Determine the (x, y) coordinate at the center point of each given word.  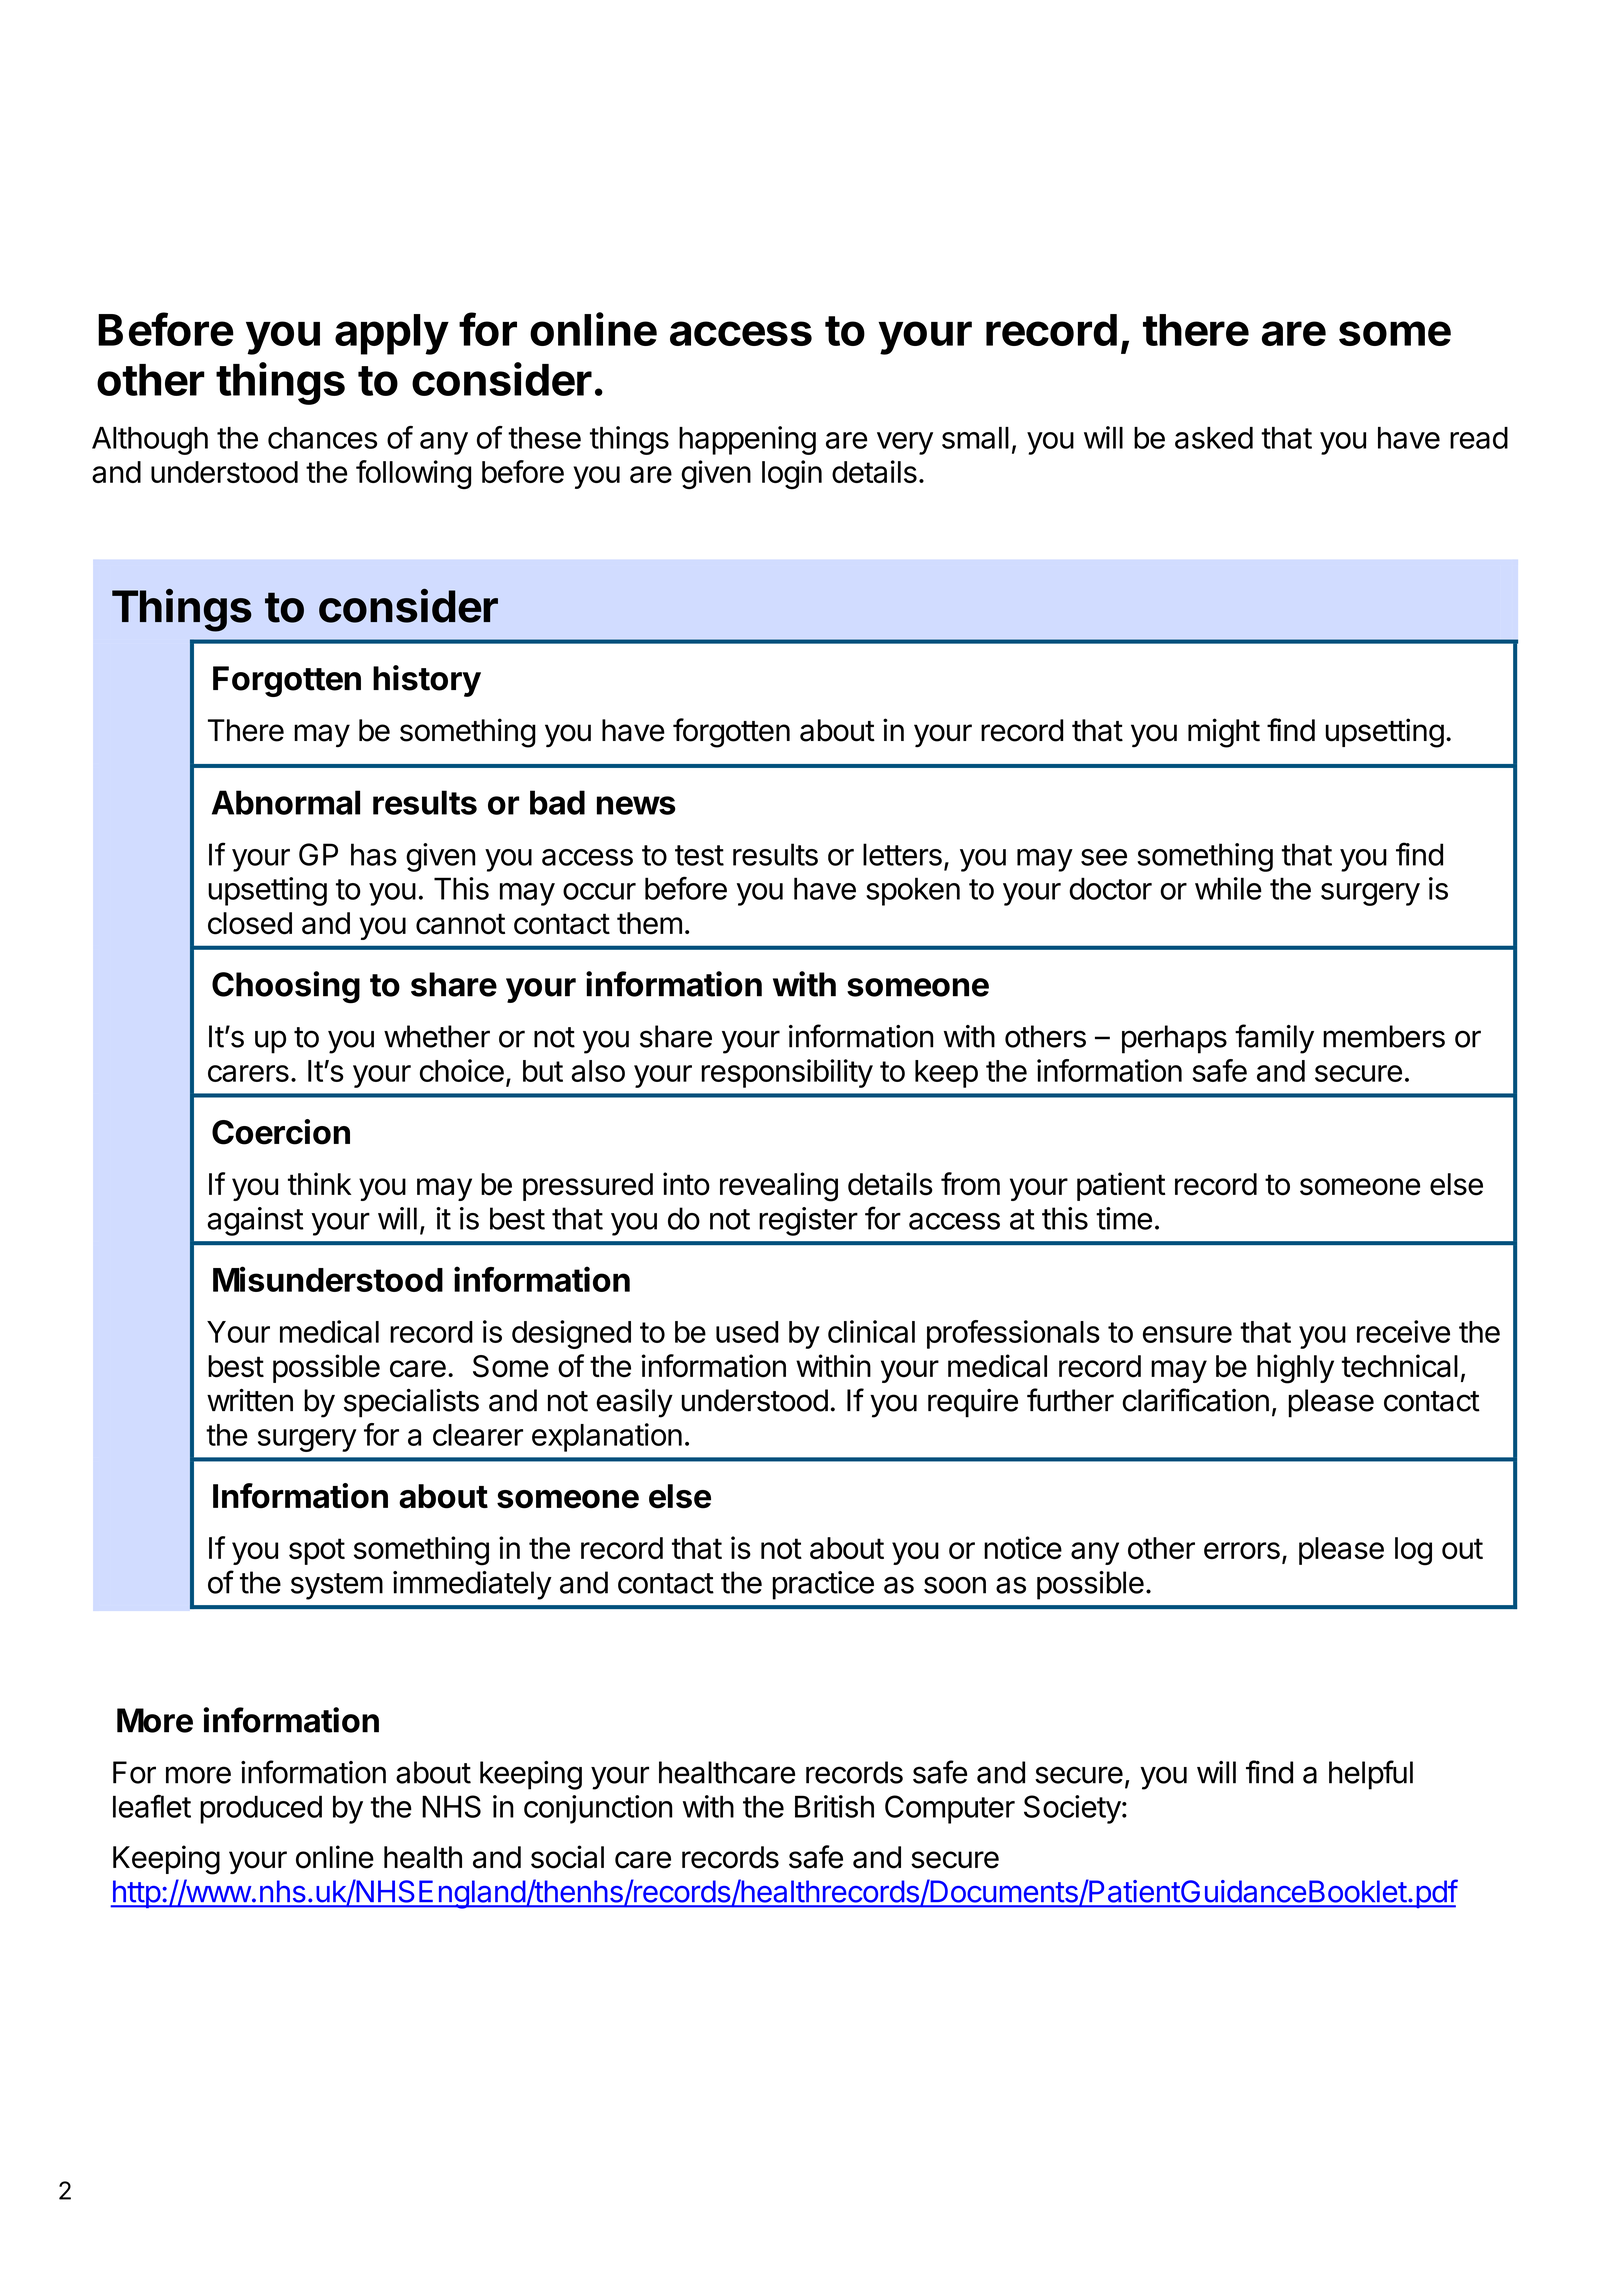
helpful (1371, 1775)
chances (322, 438)
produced (261, 1809)
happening (747, 440)
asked (1214, 438)
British (834, 1806)
